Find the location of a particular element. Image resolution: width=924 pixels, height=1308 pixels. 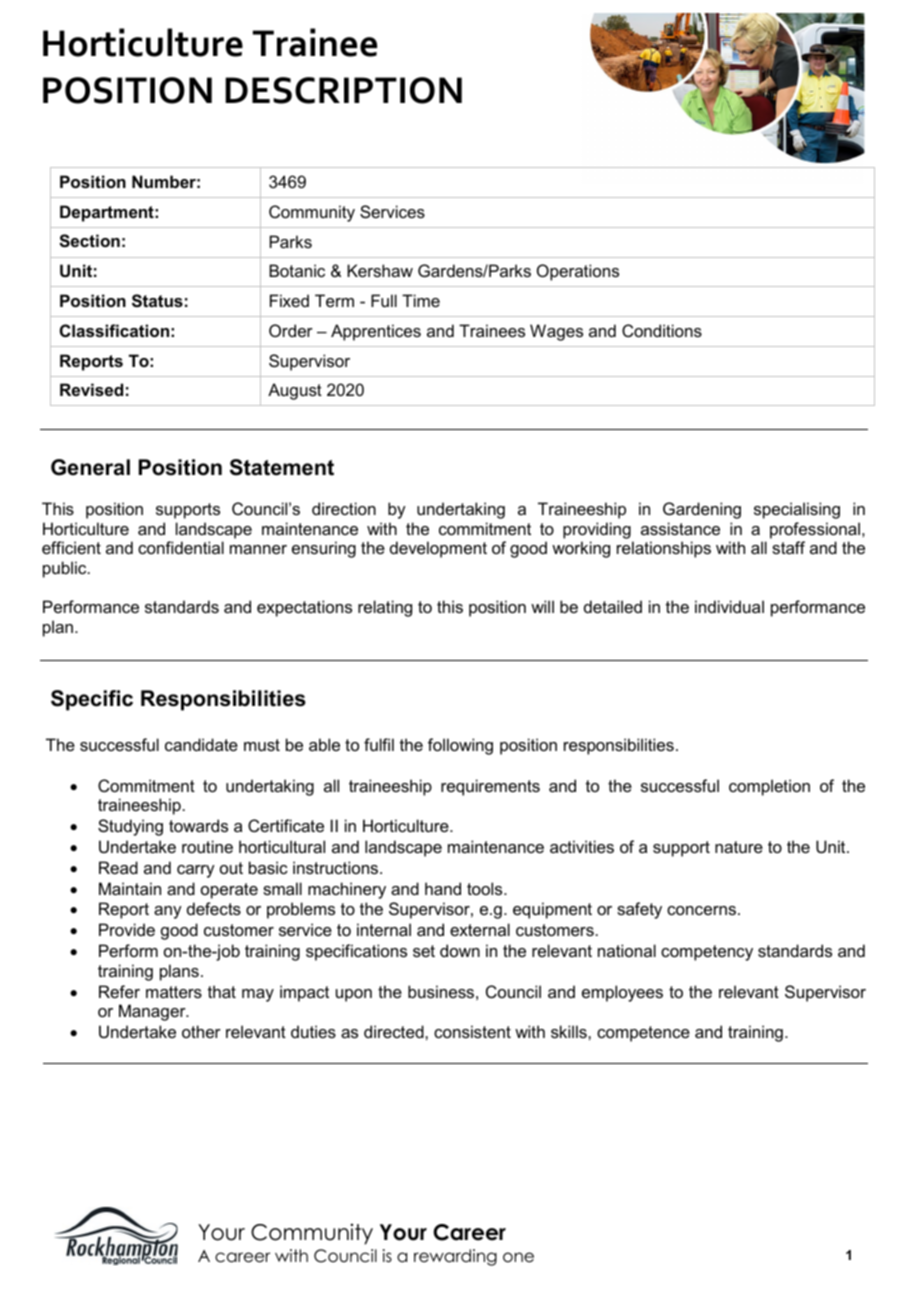

Read is located at coordinates (118, 867).
